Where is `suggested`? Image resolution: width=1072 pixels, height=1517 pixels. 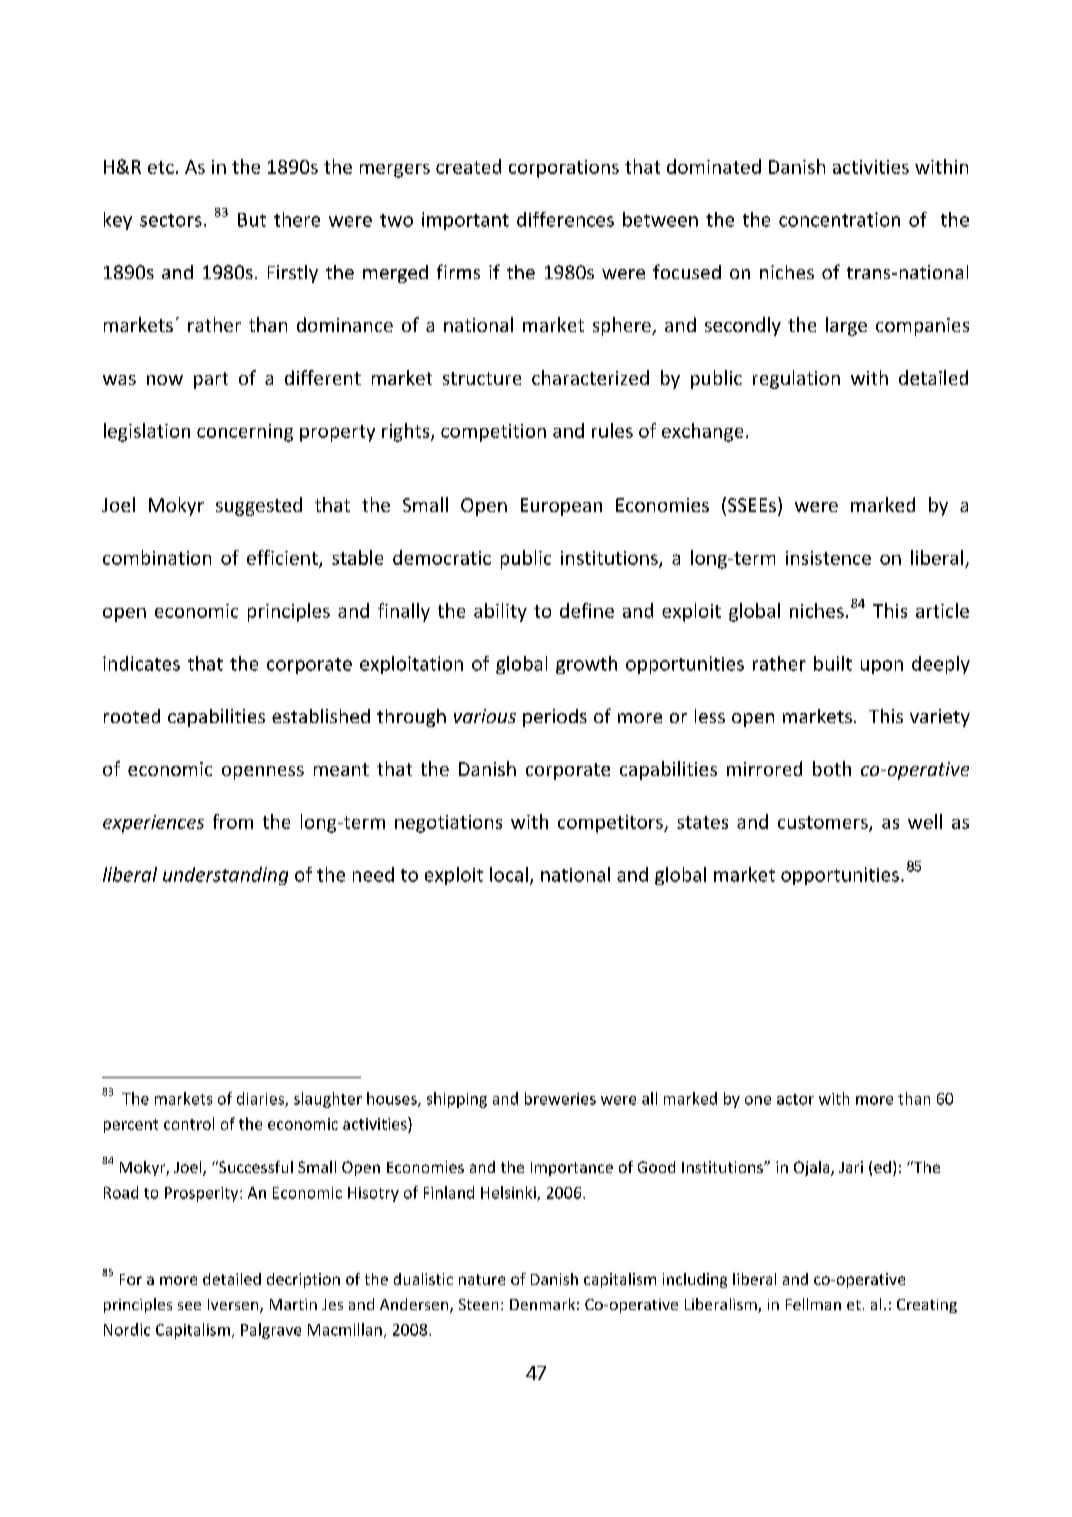 suggested is located at coordinates (259, 506).
